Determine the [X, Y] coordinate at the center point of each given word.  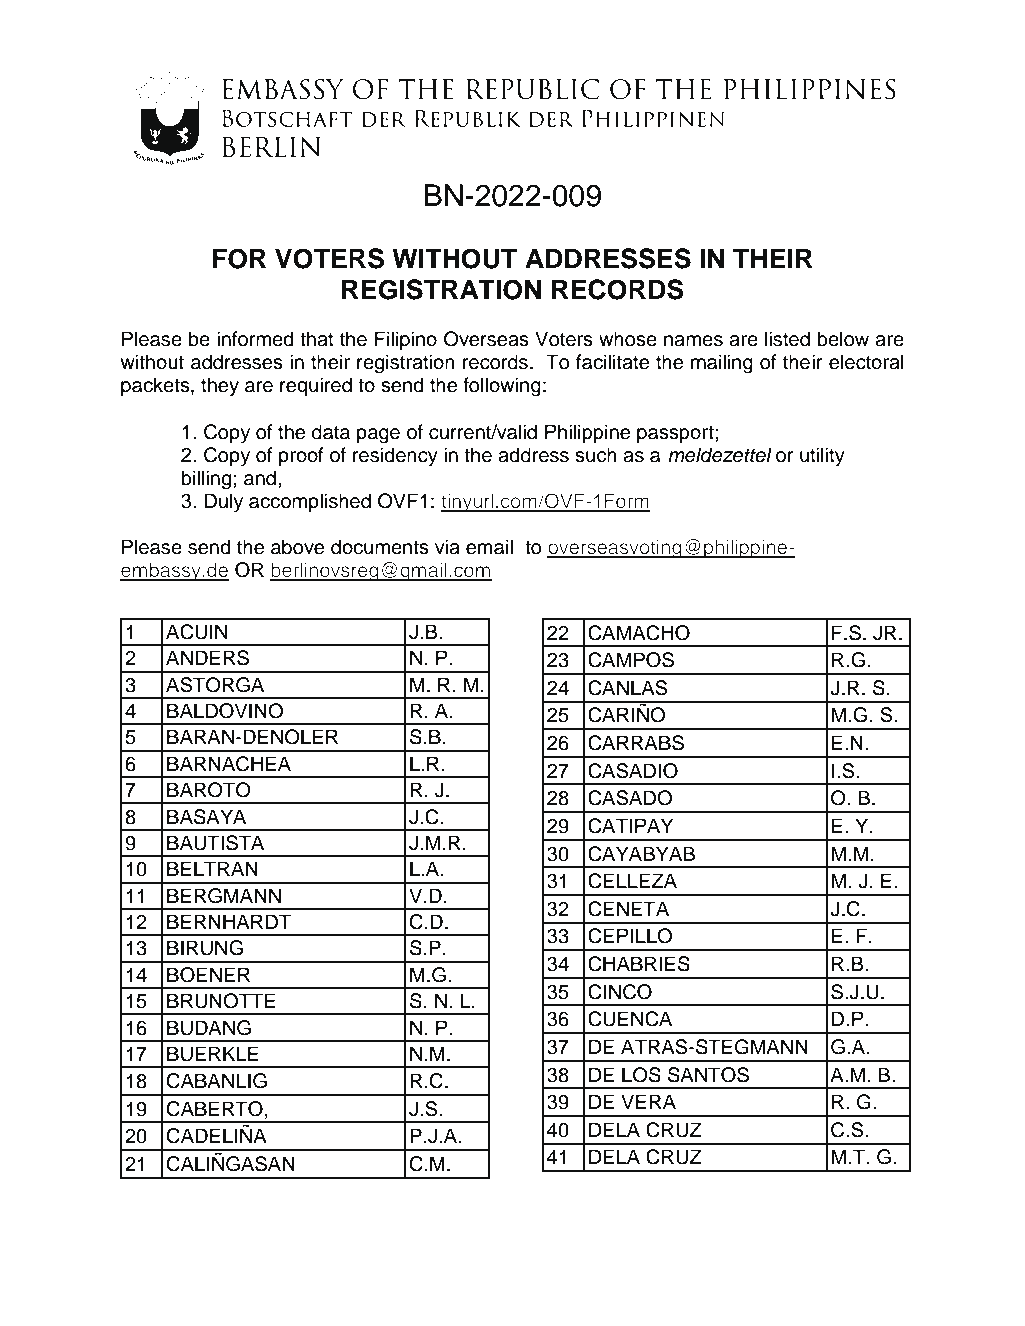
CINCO [620, 992]
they [220, 387]
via [447, 547]
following [502, 387]
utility [822, 457]
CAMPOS [631, 660]
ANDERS [207, 658]
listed [787, 339]
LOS [641, 1075]
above [297, 547]
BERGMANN [224, 896]
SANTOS [708, 1075]
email [489, 547]
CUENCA [630, 1019]
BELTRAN [212, 868]
